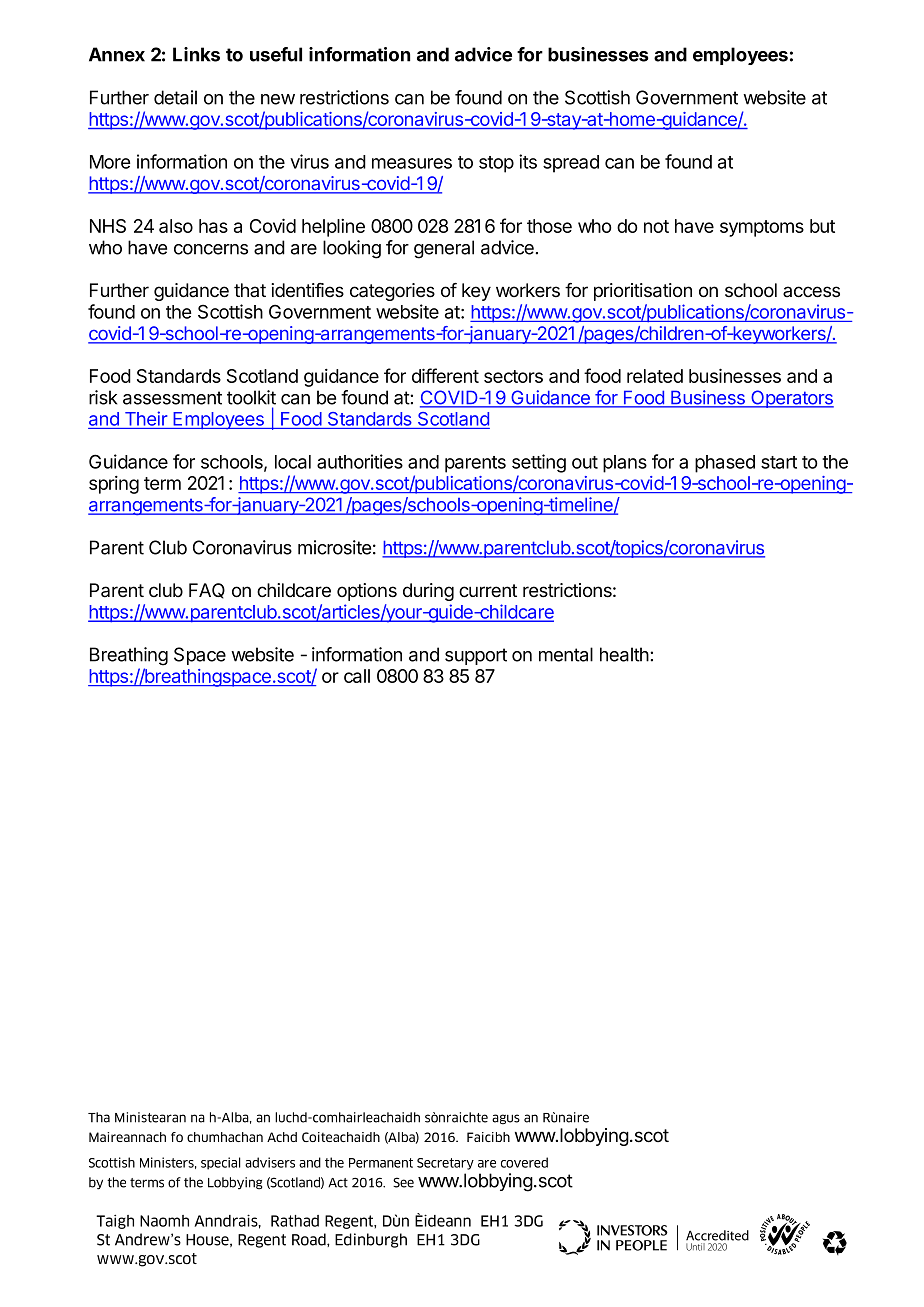 The height and width of the screenshot is (1307, 924). What do you see at coordinates (524, 1162) in the screenshot?
I see `covered` at bounding box center [524, 1162].
